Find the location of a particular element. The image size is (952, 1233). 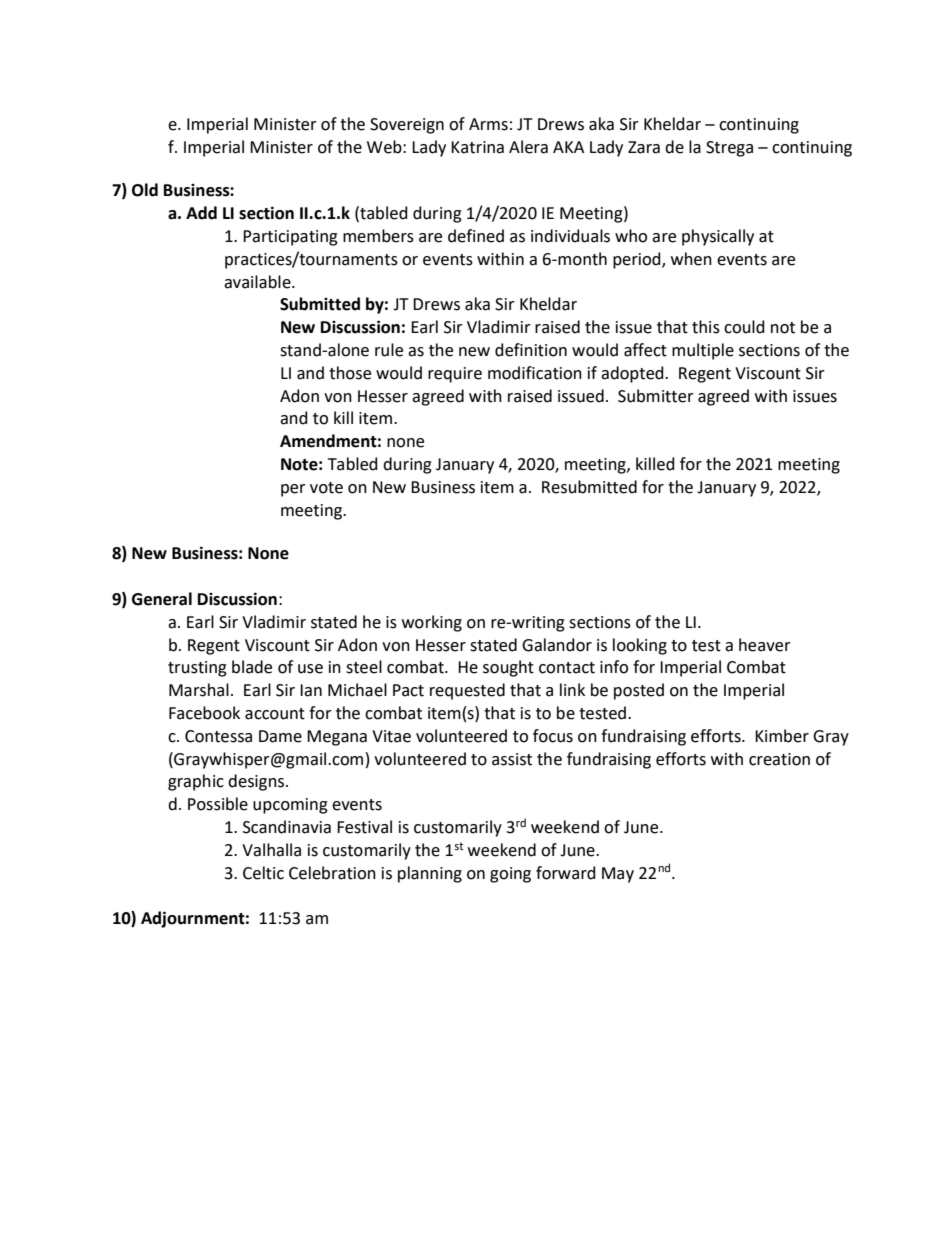

those is located at coordinates (350, 373).
